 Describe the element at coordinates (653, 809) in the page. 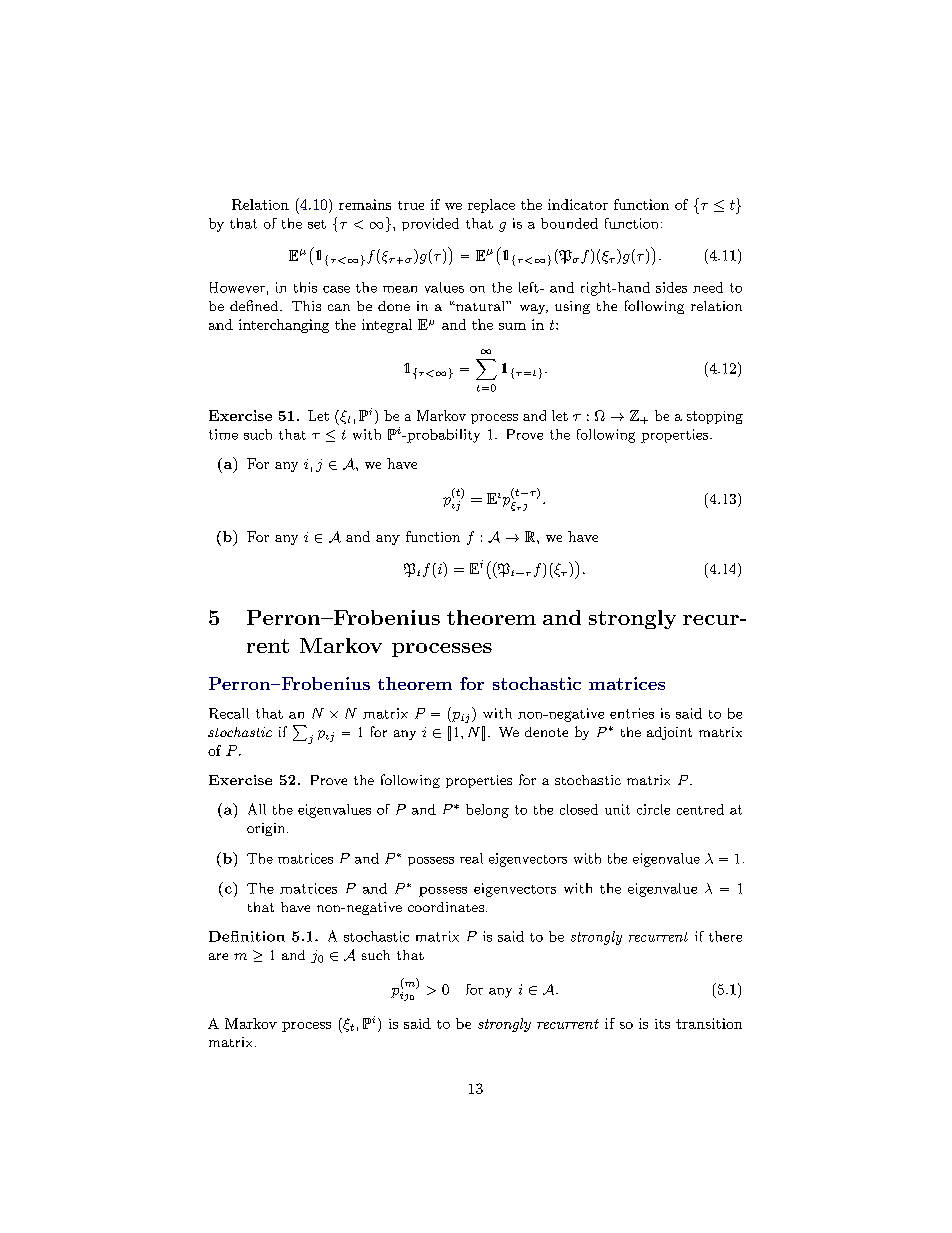

I see `circle` at that location.
